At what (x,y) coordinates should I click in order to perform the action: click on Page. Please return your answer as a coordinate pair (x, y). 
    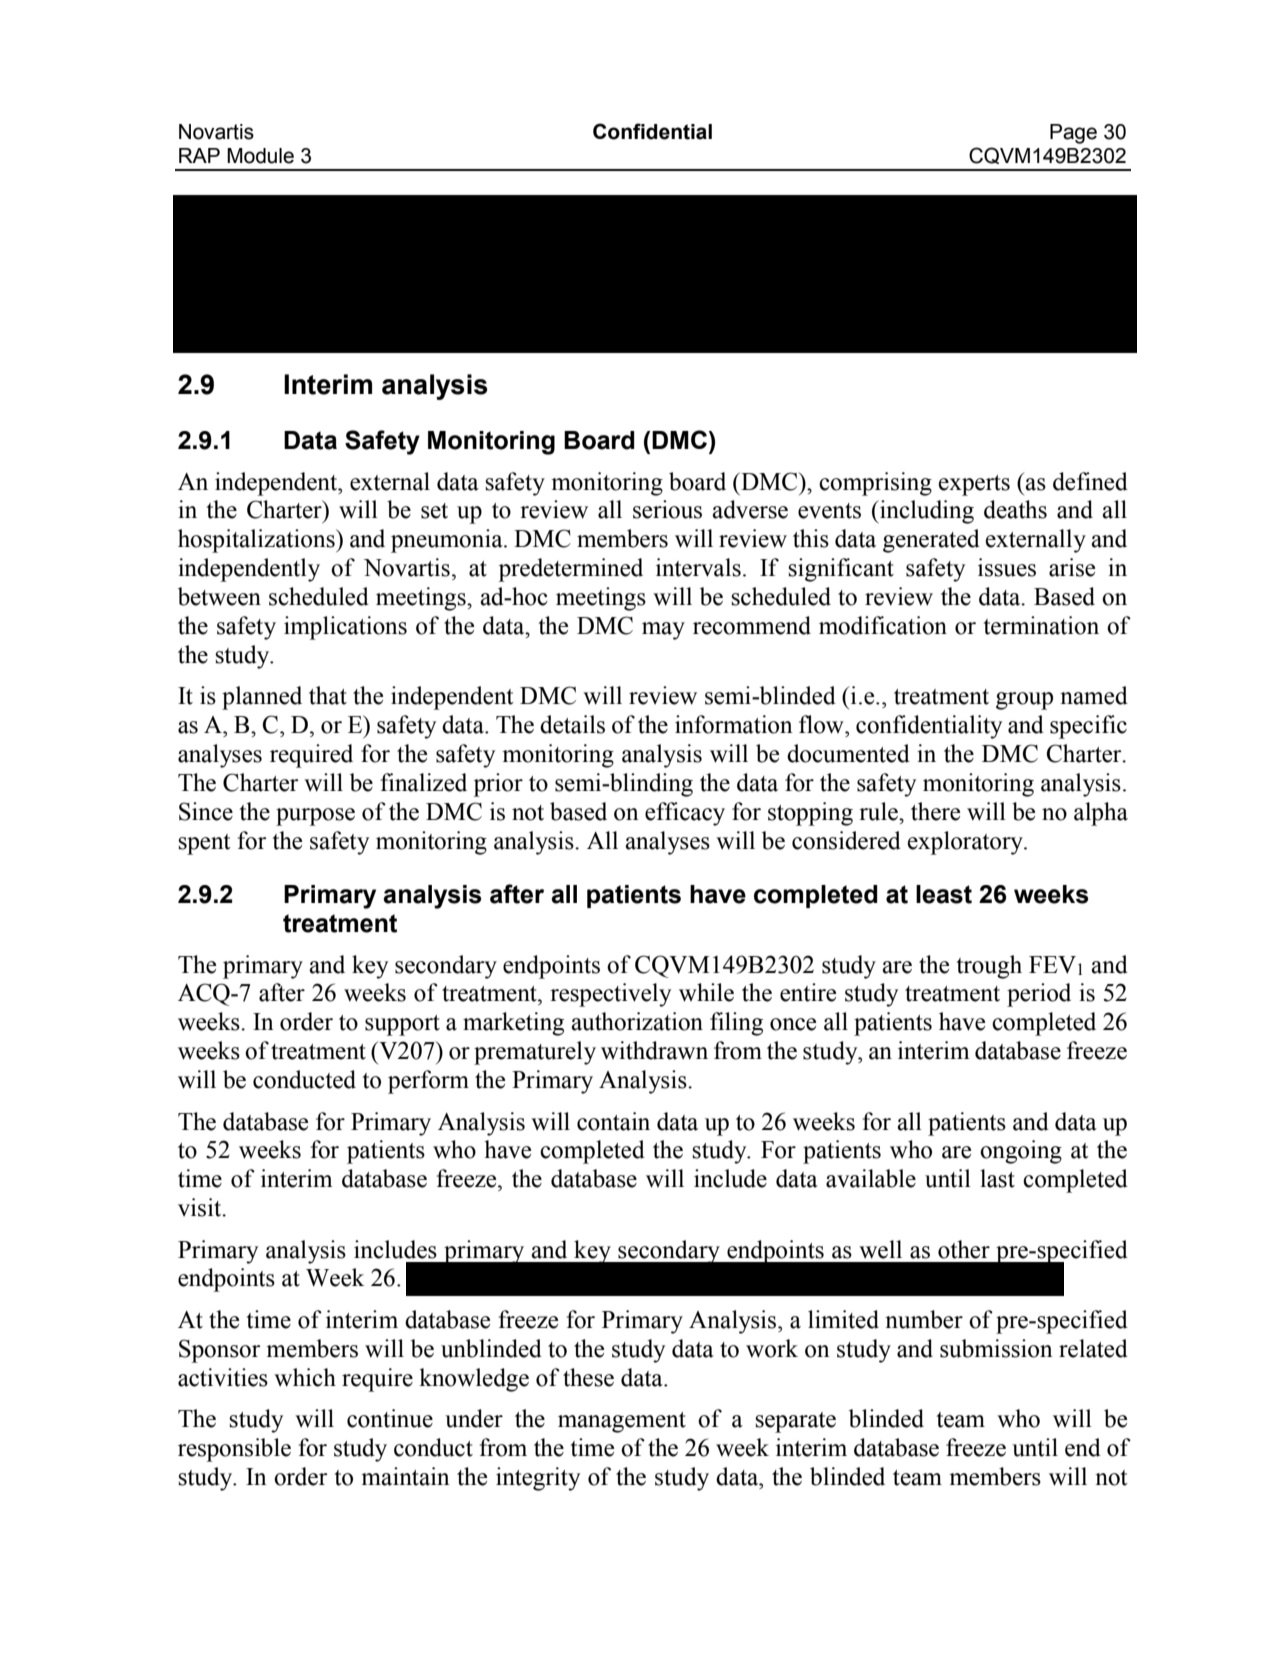
    Looking at the image, I should click on (1073, 134).
